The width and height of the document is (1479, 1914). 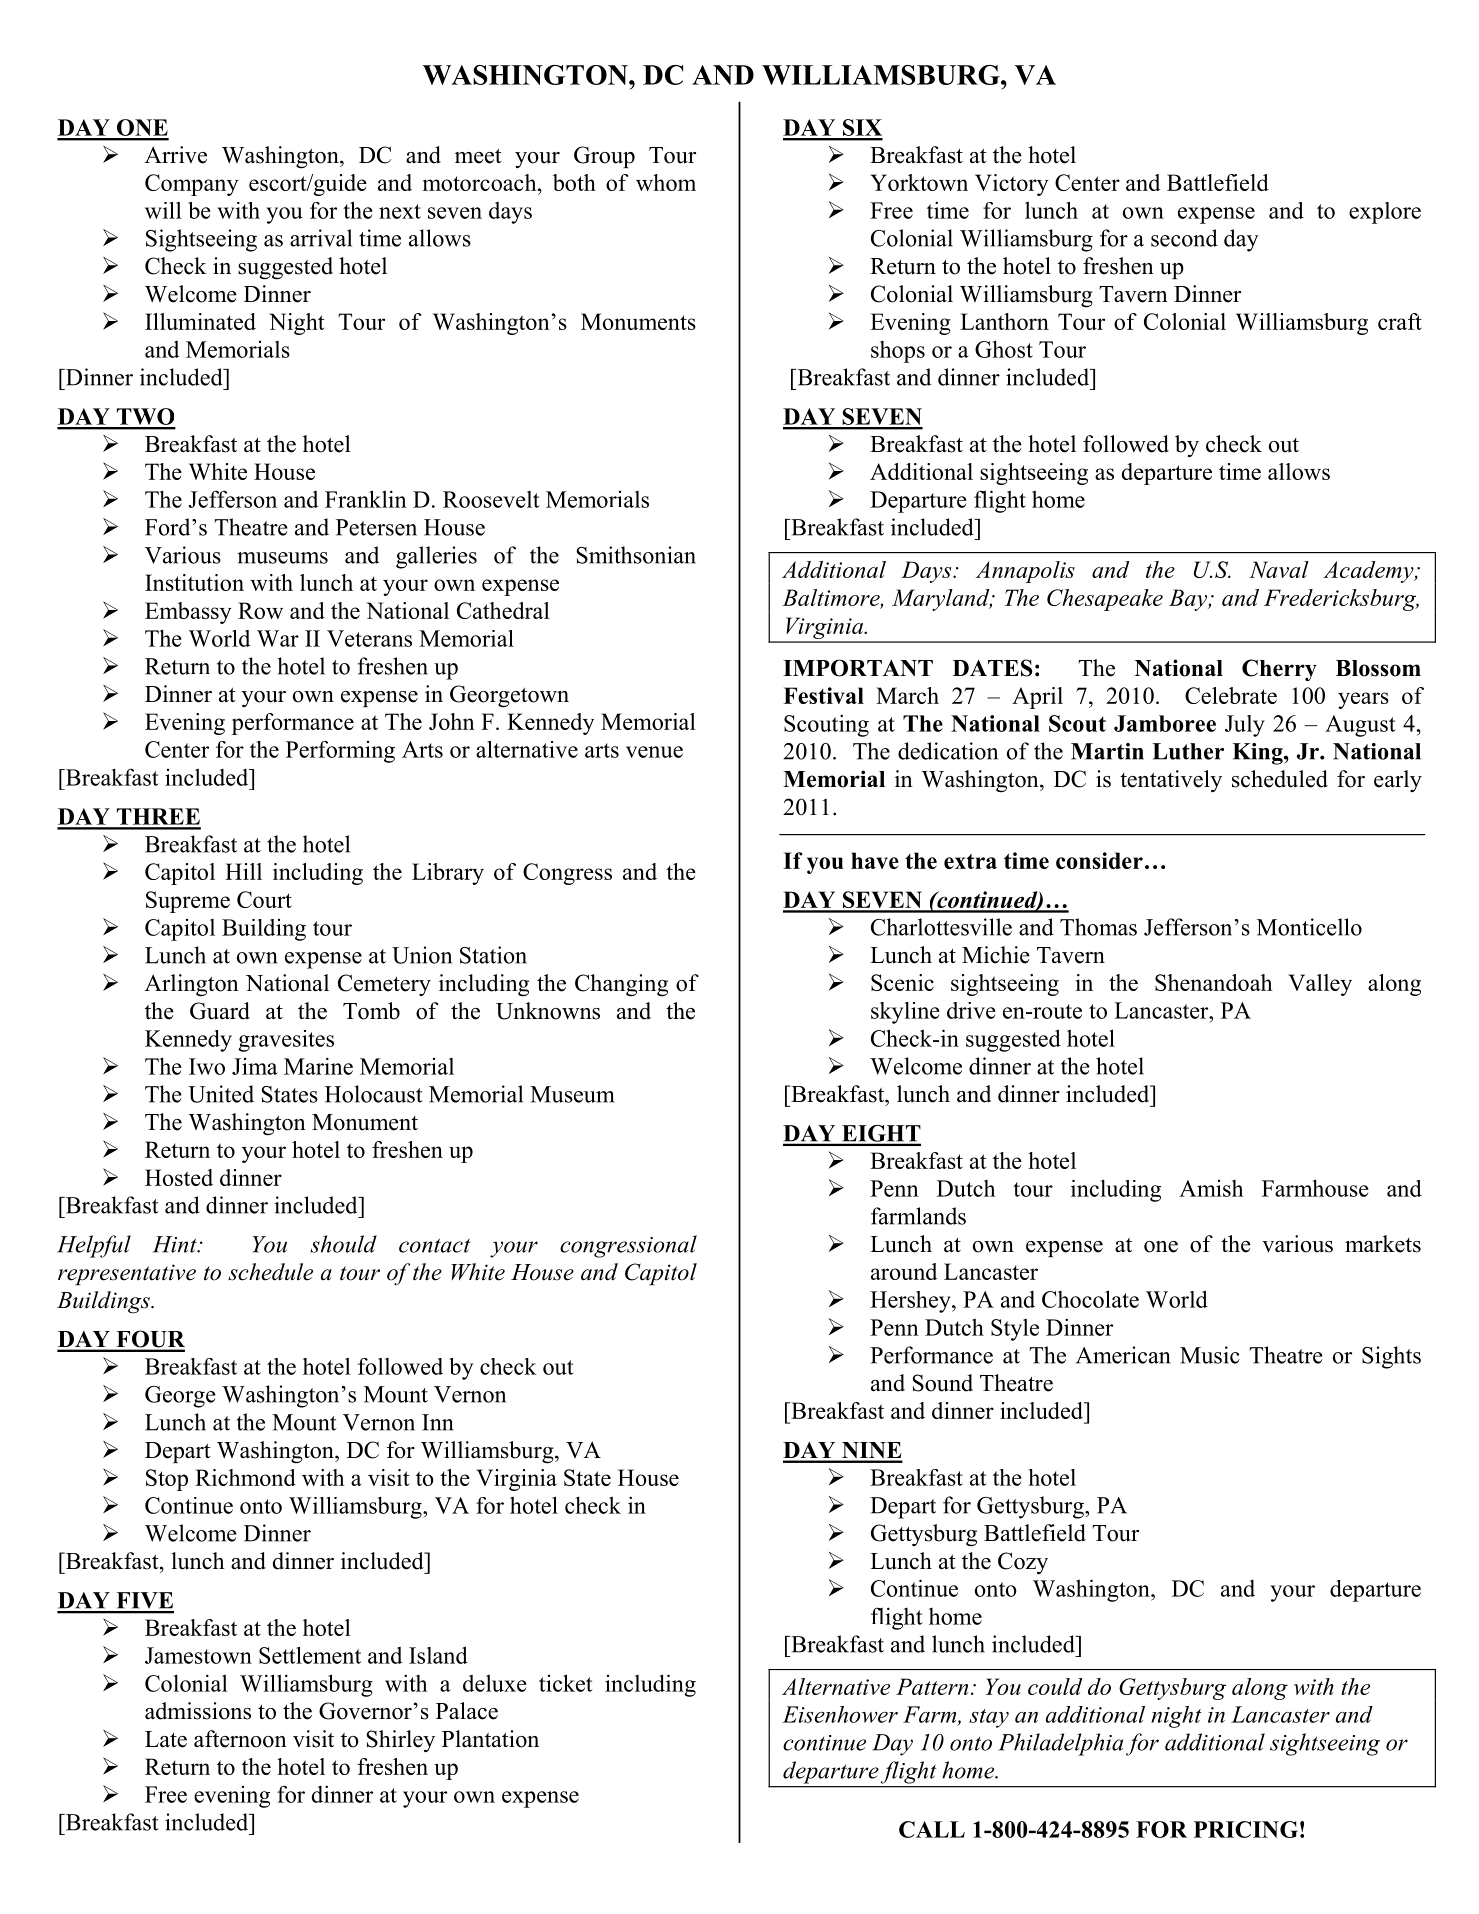 What do you see at coordinates (840, 1714) in the document?
I see `Eisenhower` at bounding box center [840, 1714].
